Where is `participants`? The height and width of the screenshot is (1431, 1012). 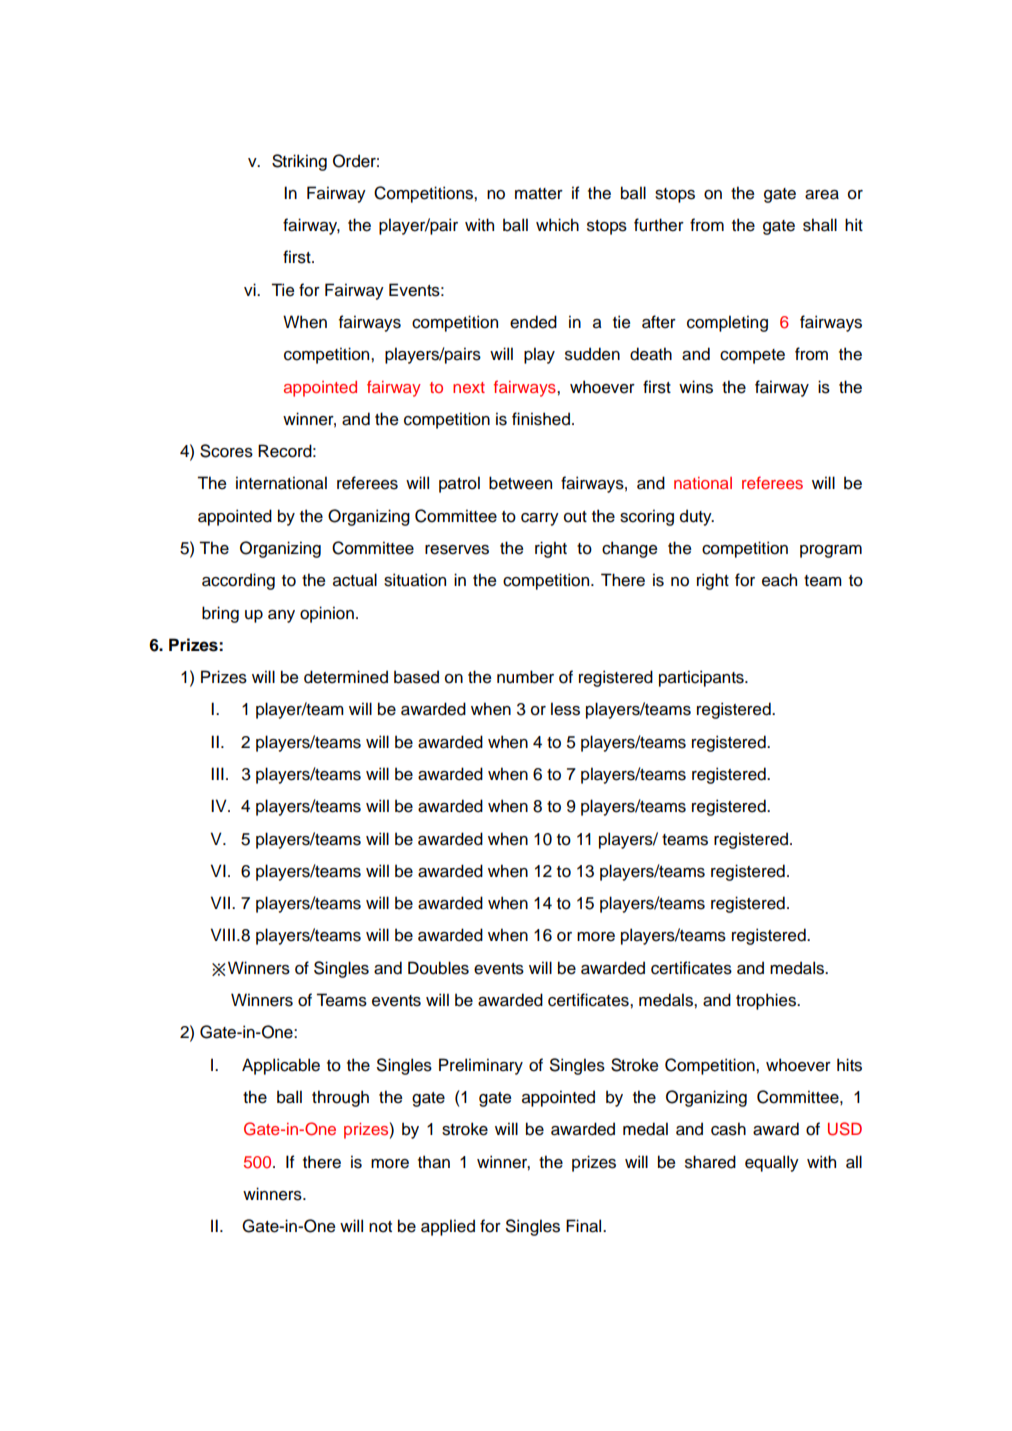 participants is located at coordinates (702, 678).
